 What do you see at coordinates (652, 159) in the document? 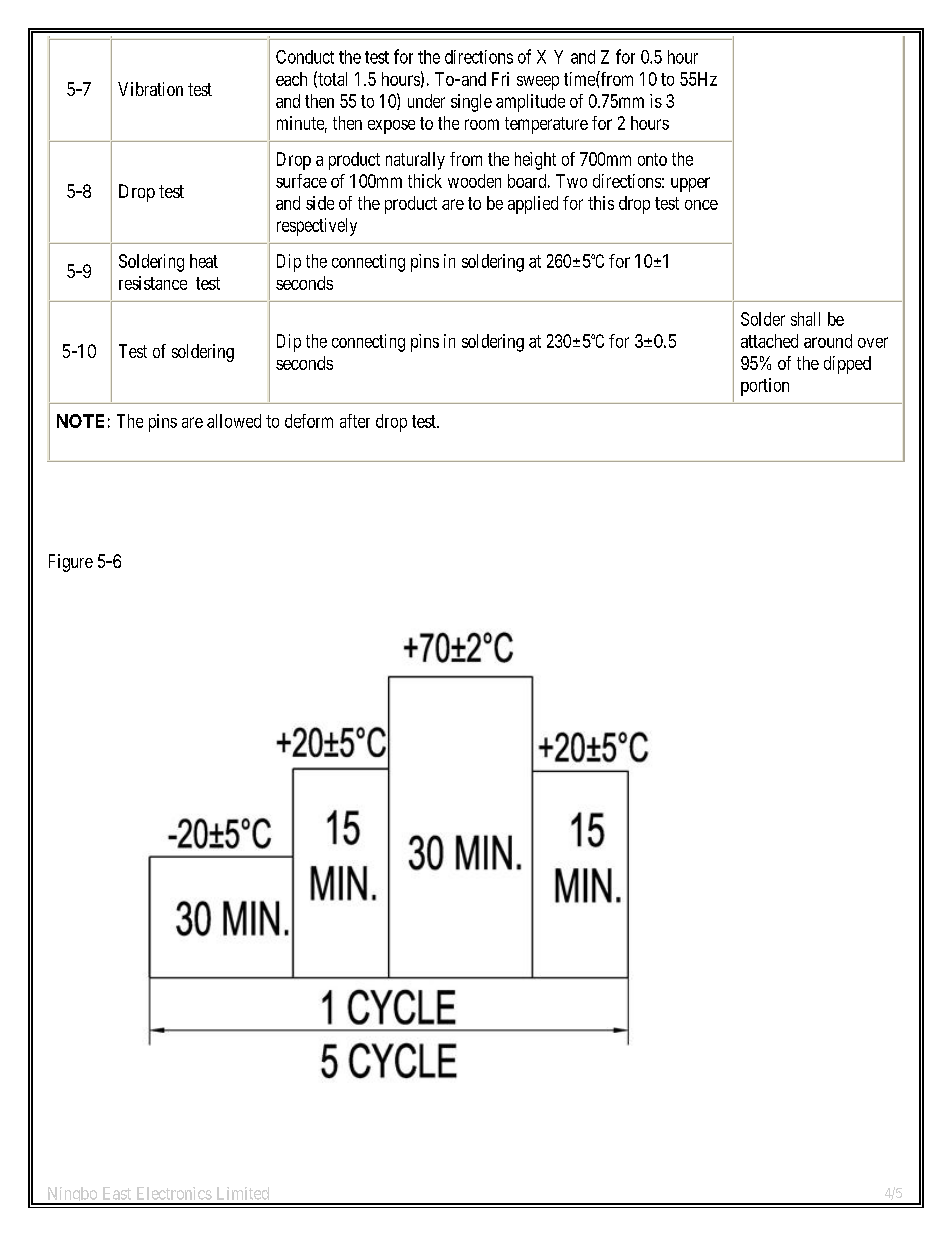
I see `onto` at bounding box center [652, 159].
